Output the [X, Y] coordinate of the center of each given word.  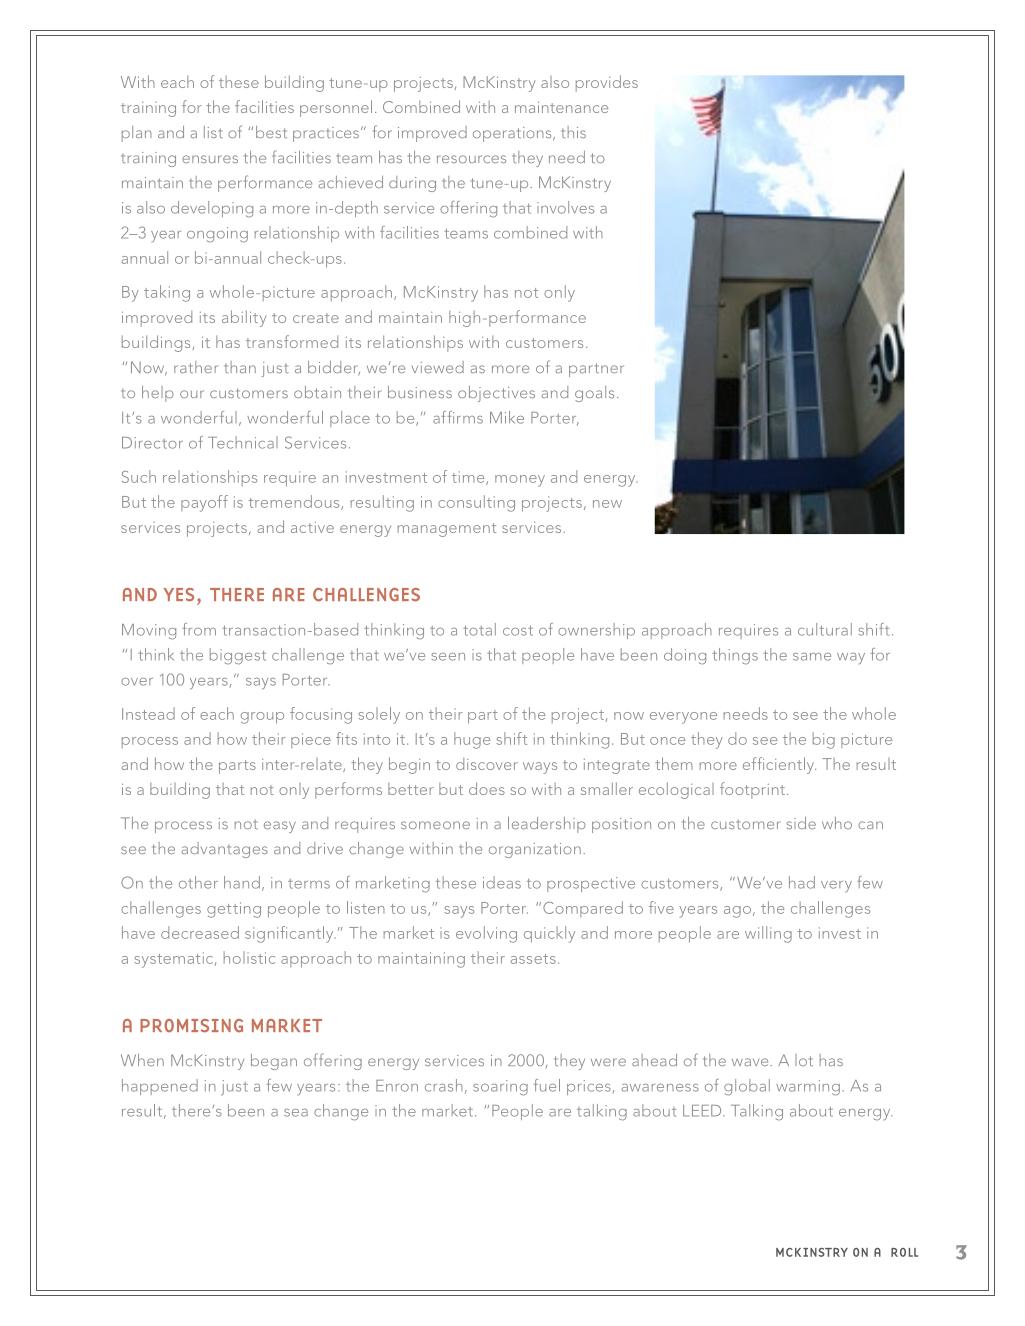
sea [296, 1113]
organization [535, 850]
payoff [204, 503]
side [801, 823]
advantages [225, 850]
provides [607, 83]
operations [513, 134]
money [520, 481]
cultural [825, 629]
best [271, 132]
